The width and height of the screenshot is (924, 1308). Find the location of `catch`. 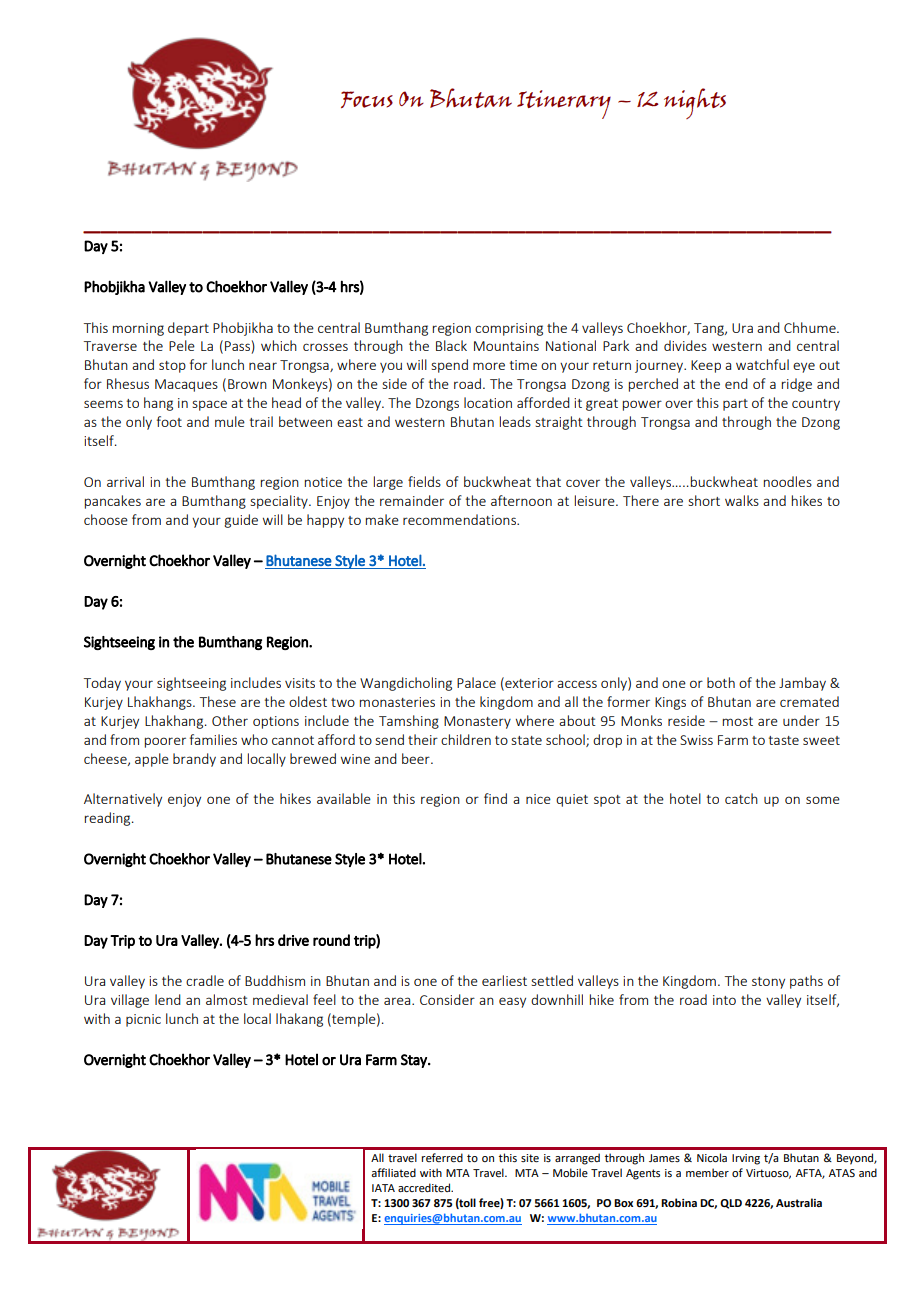

catch is located at coordinates (741, 798).
